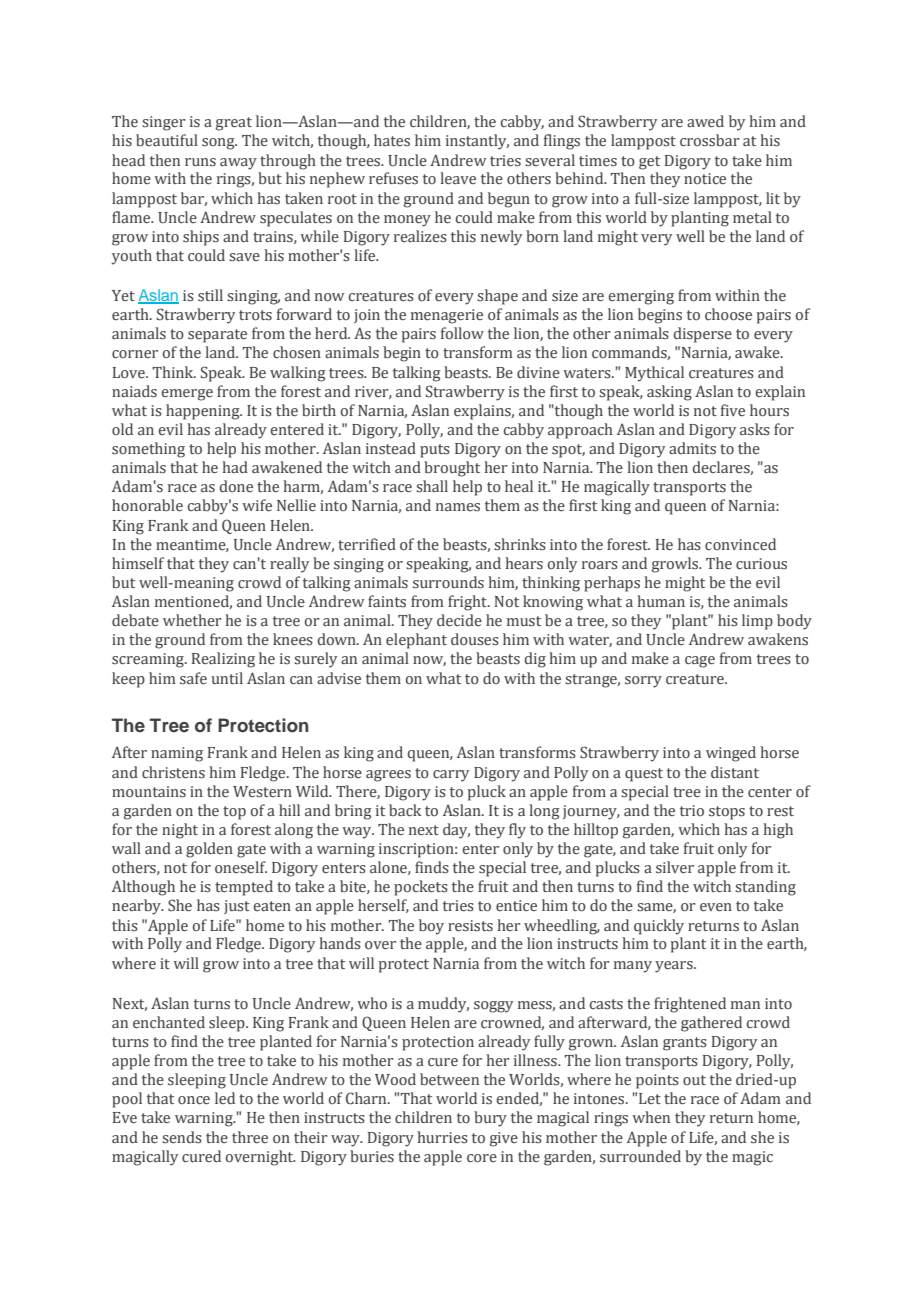 The height and width of the screenshot is (1307, 924). Describe the element at coordinates (451, 776) in the screenshot. I see `carry` at that location.
